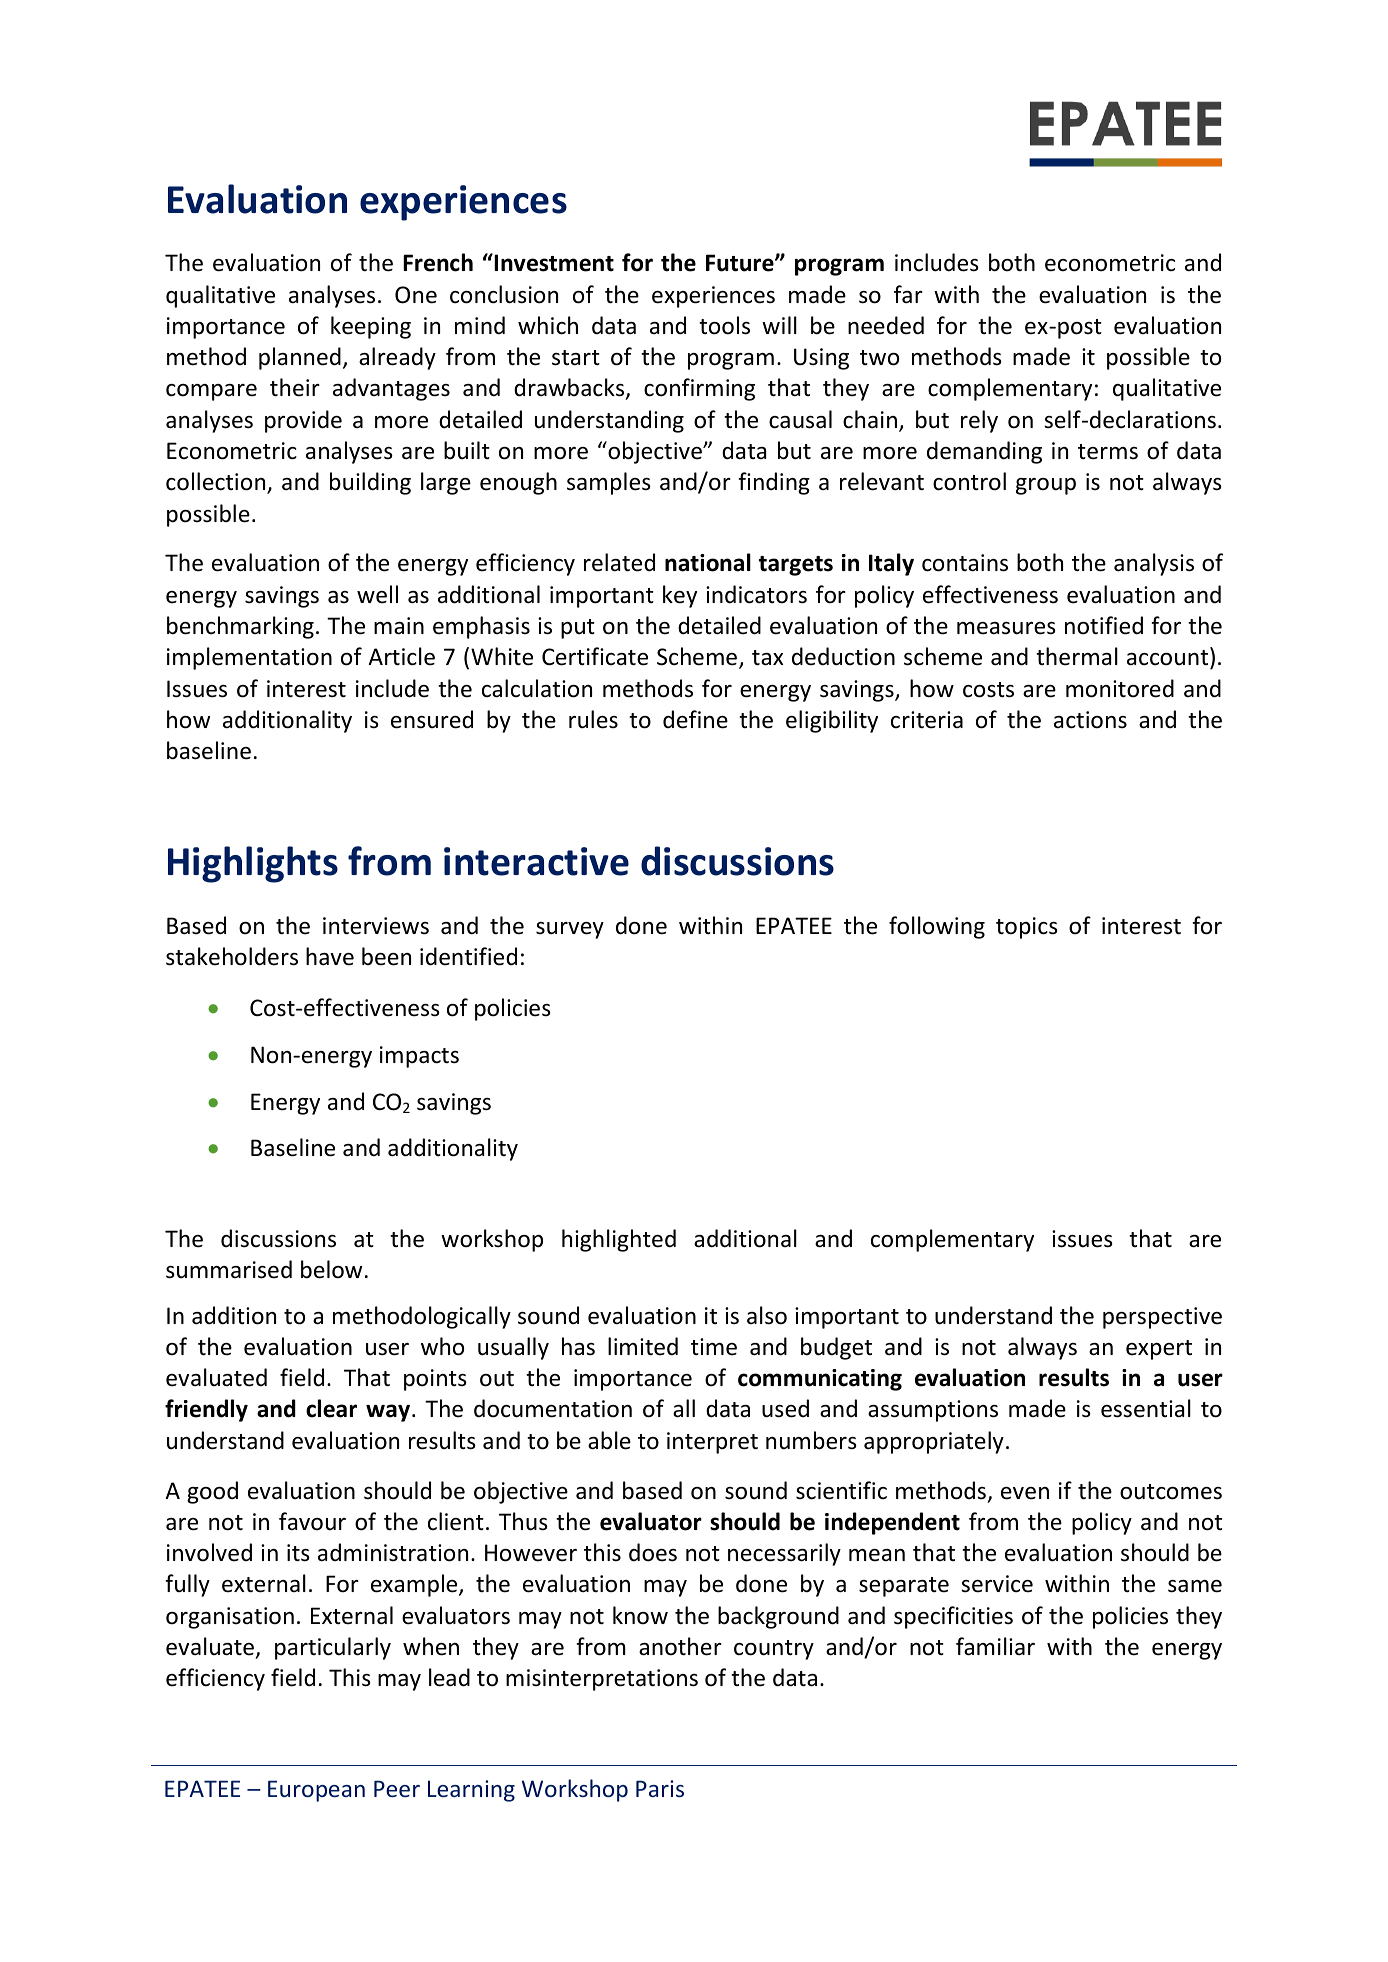  Describe the element at coordinates (660, 1788) in the screenshot. I see `Paris` at that location.
